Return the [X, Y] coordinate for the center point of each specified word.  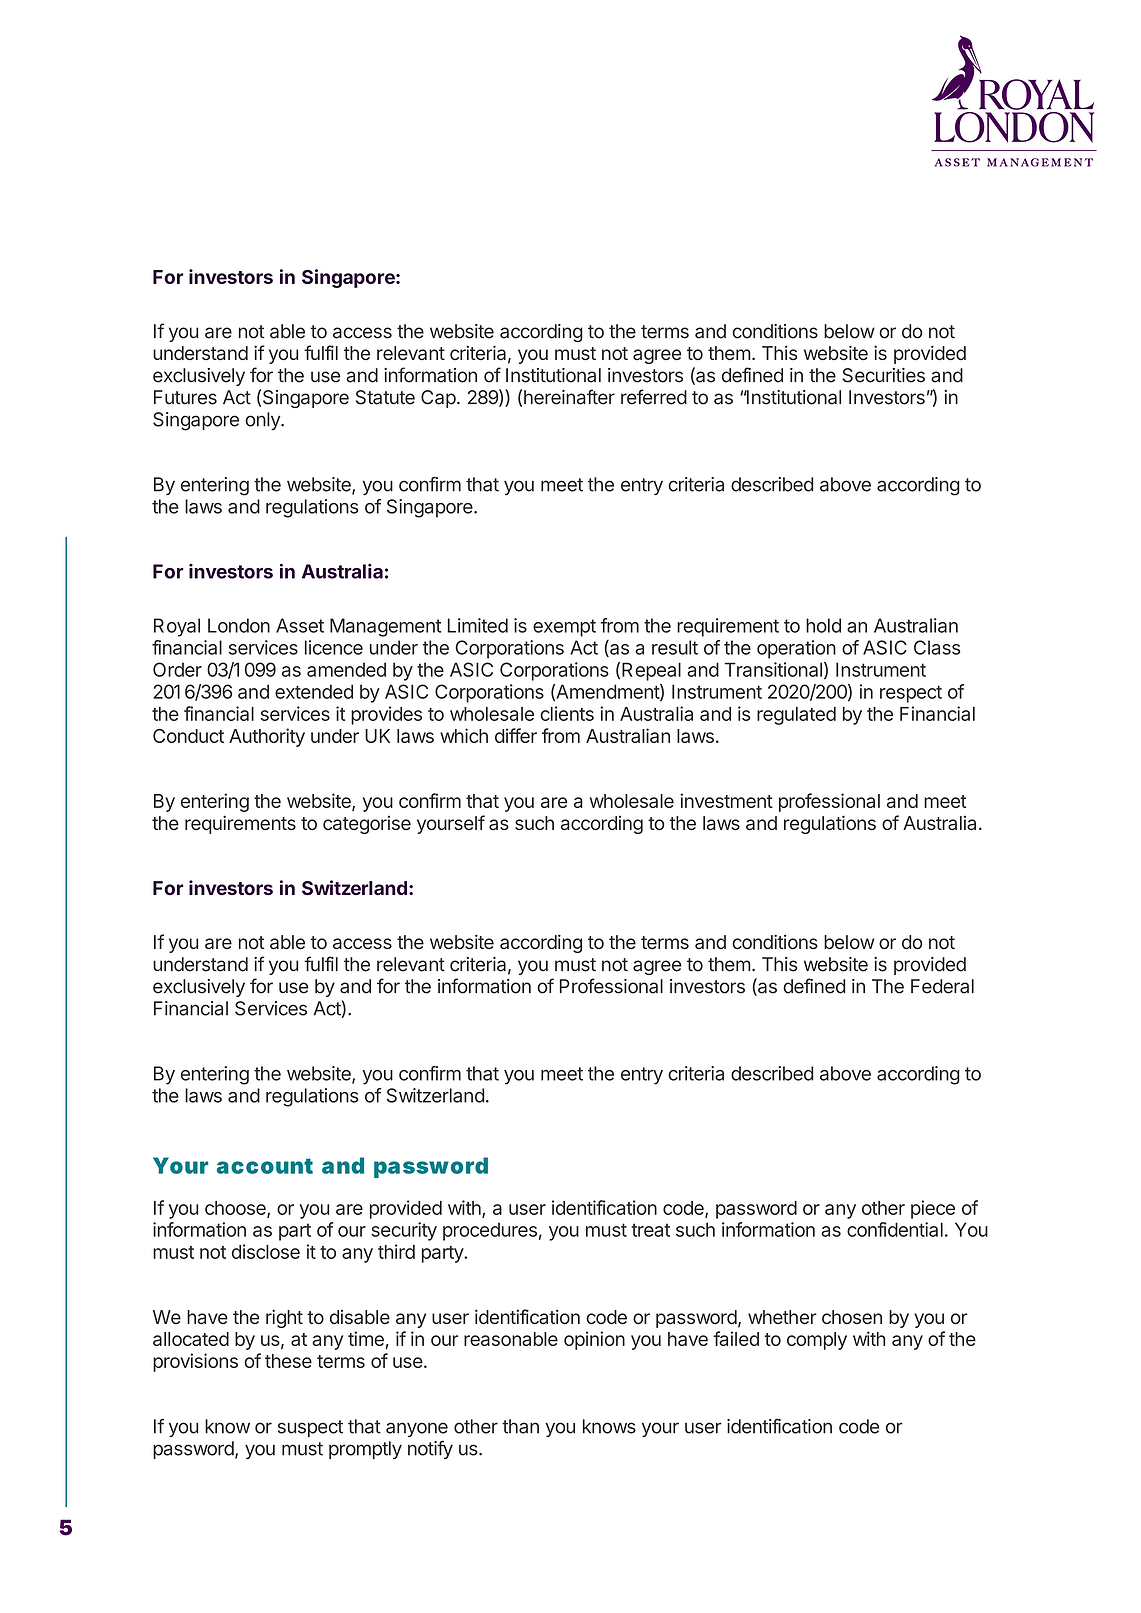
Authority [267, 737]
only [263, 421]
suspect [310, 1428]
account [265, 1166]
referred [654, 397]
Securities [883, 375]
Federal [942, 986]
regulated [796, 716]
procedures [490, 1231]
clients [567, 713]
